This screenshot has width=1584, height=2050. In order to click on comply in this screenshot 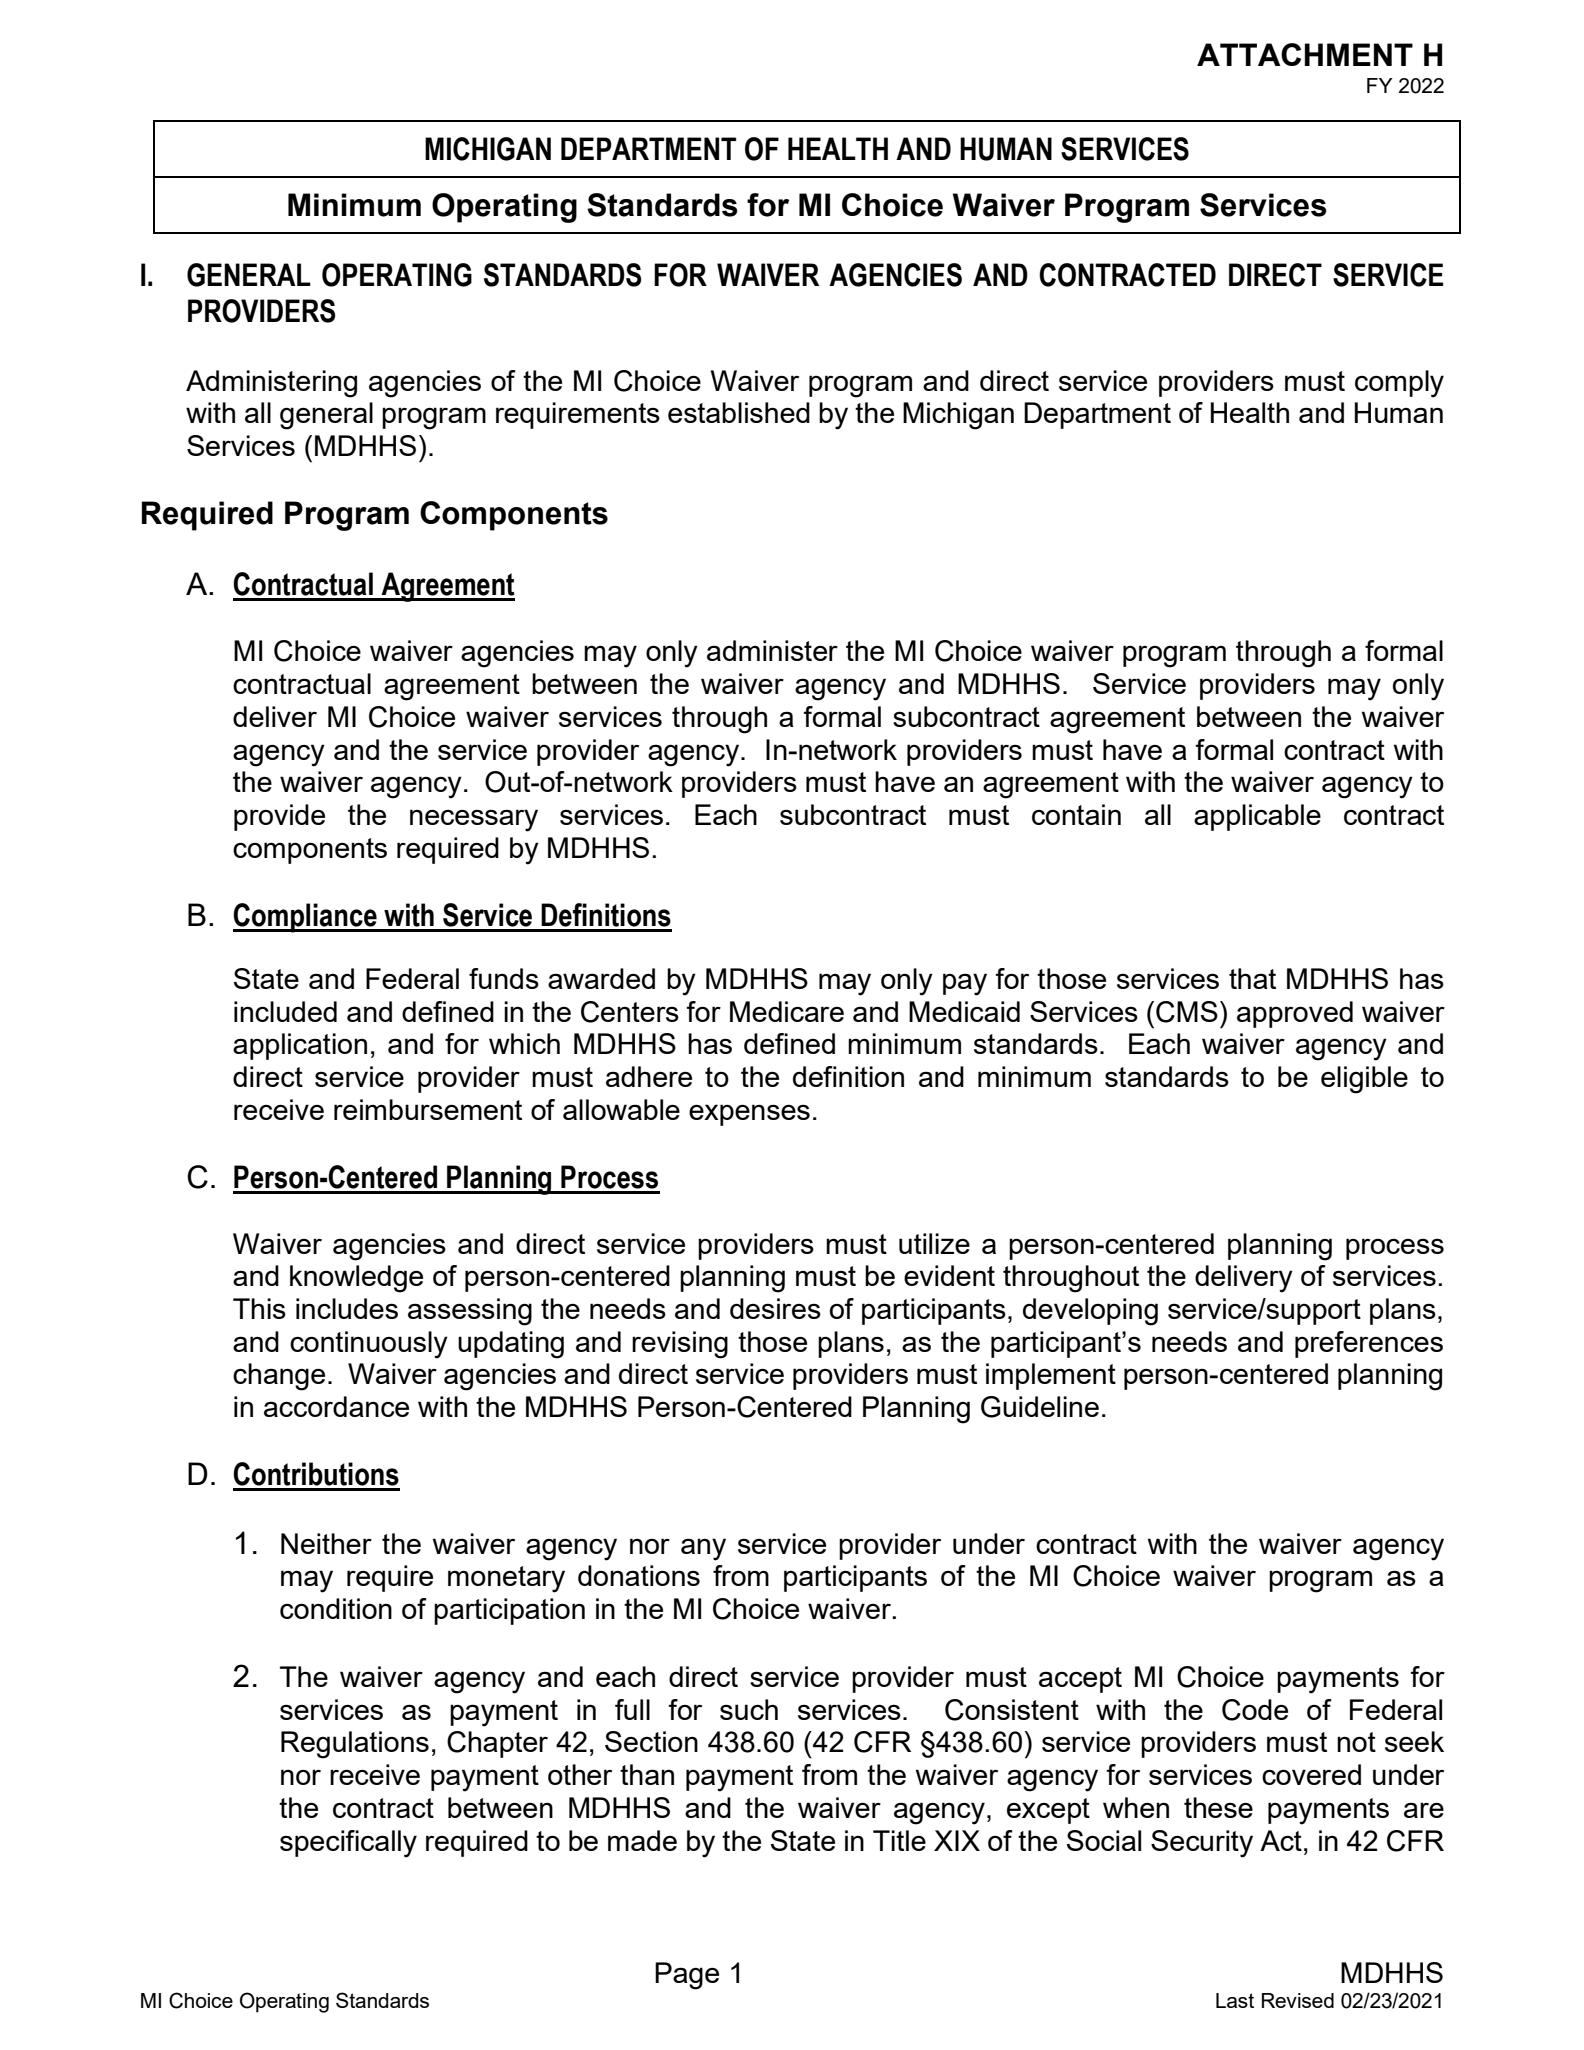, I will do `click(1399, 384)`.
